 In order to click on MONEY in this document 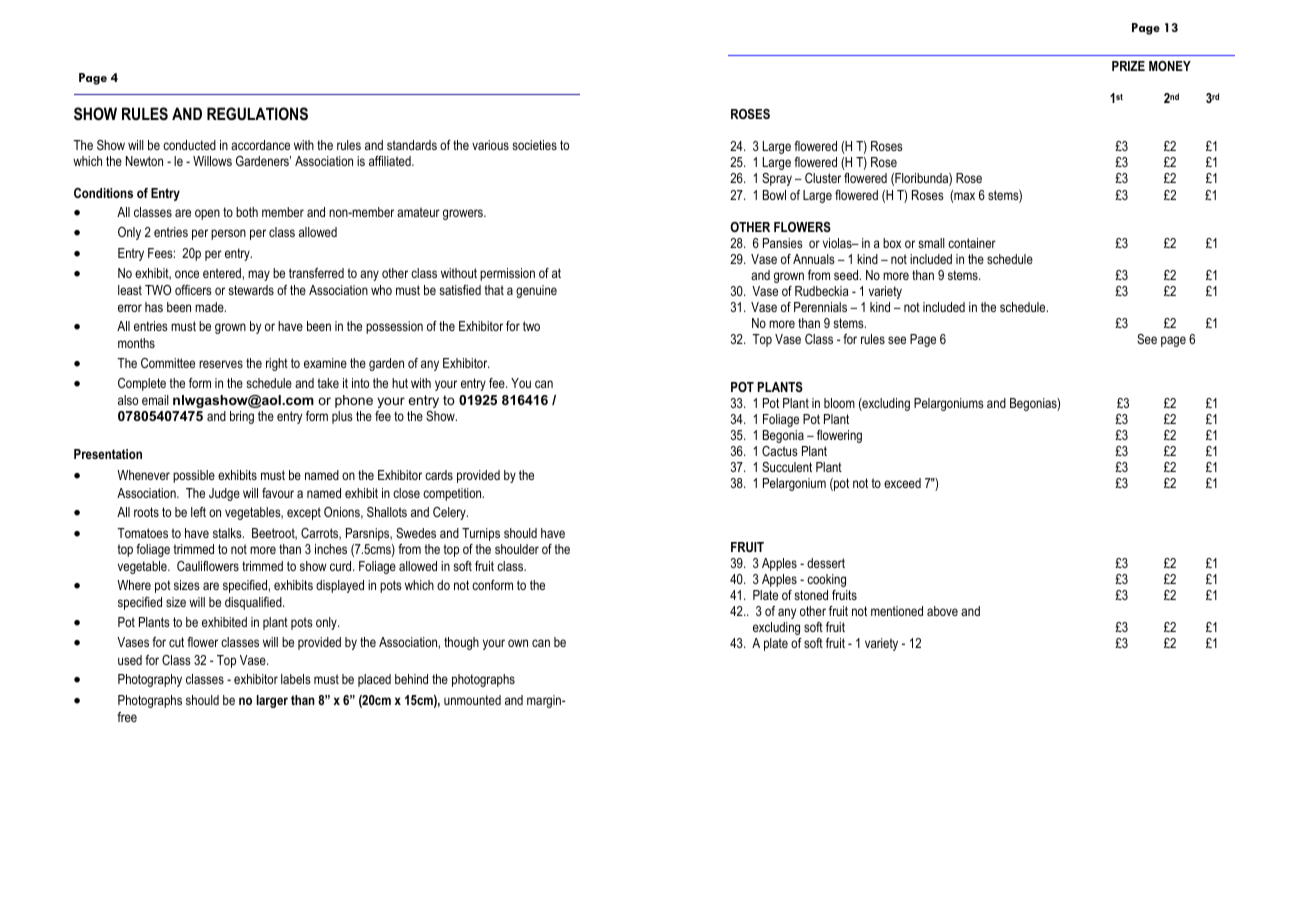, I will do `click(1170, 66)`.
